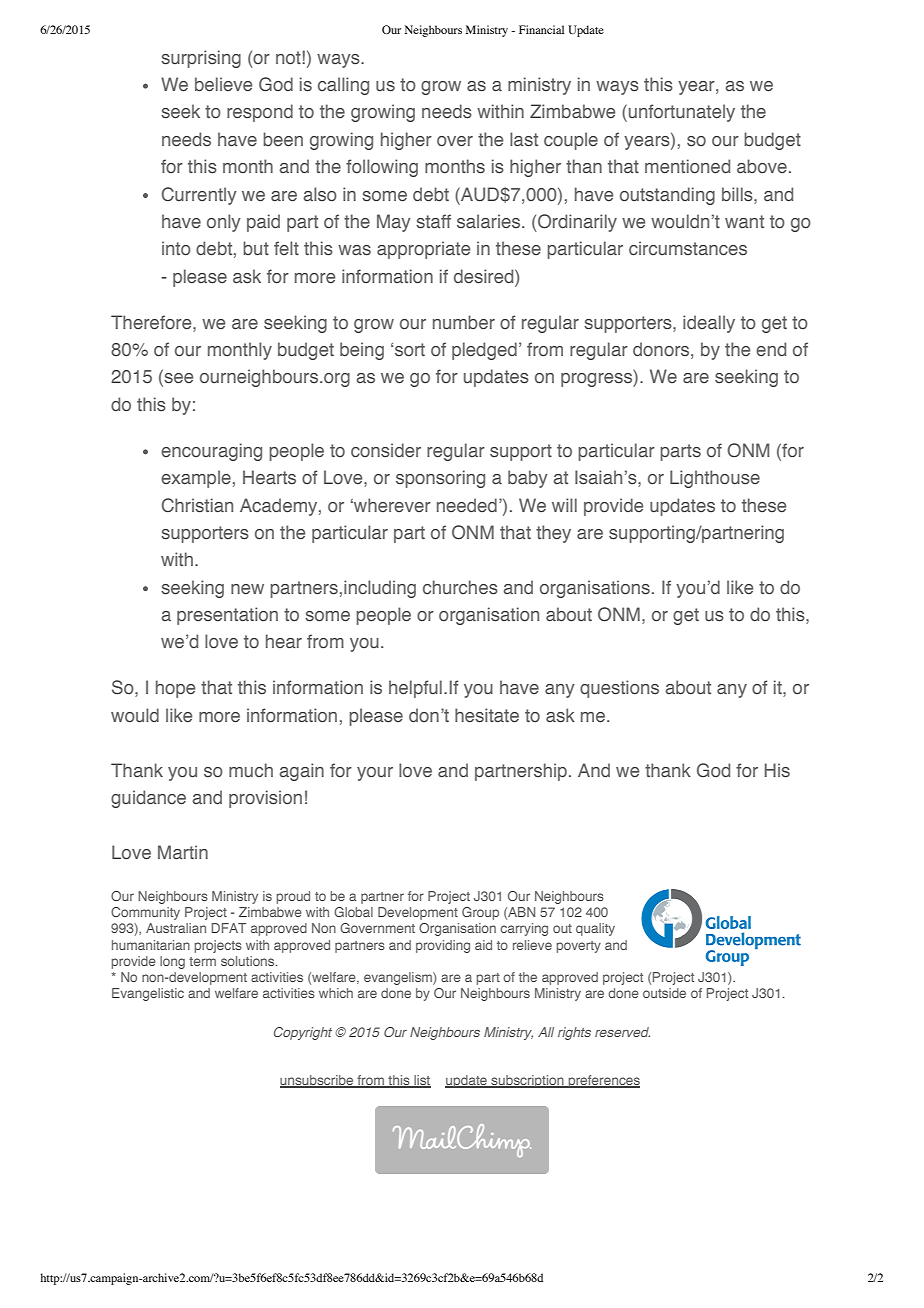 Image resolution: width=924 pixels, height=1308 pixels. What do you see at coordinates (303, 1033) in the screenshot?
I see `Copyright` at bounding box center [303, 1033].
